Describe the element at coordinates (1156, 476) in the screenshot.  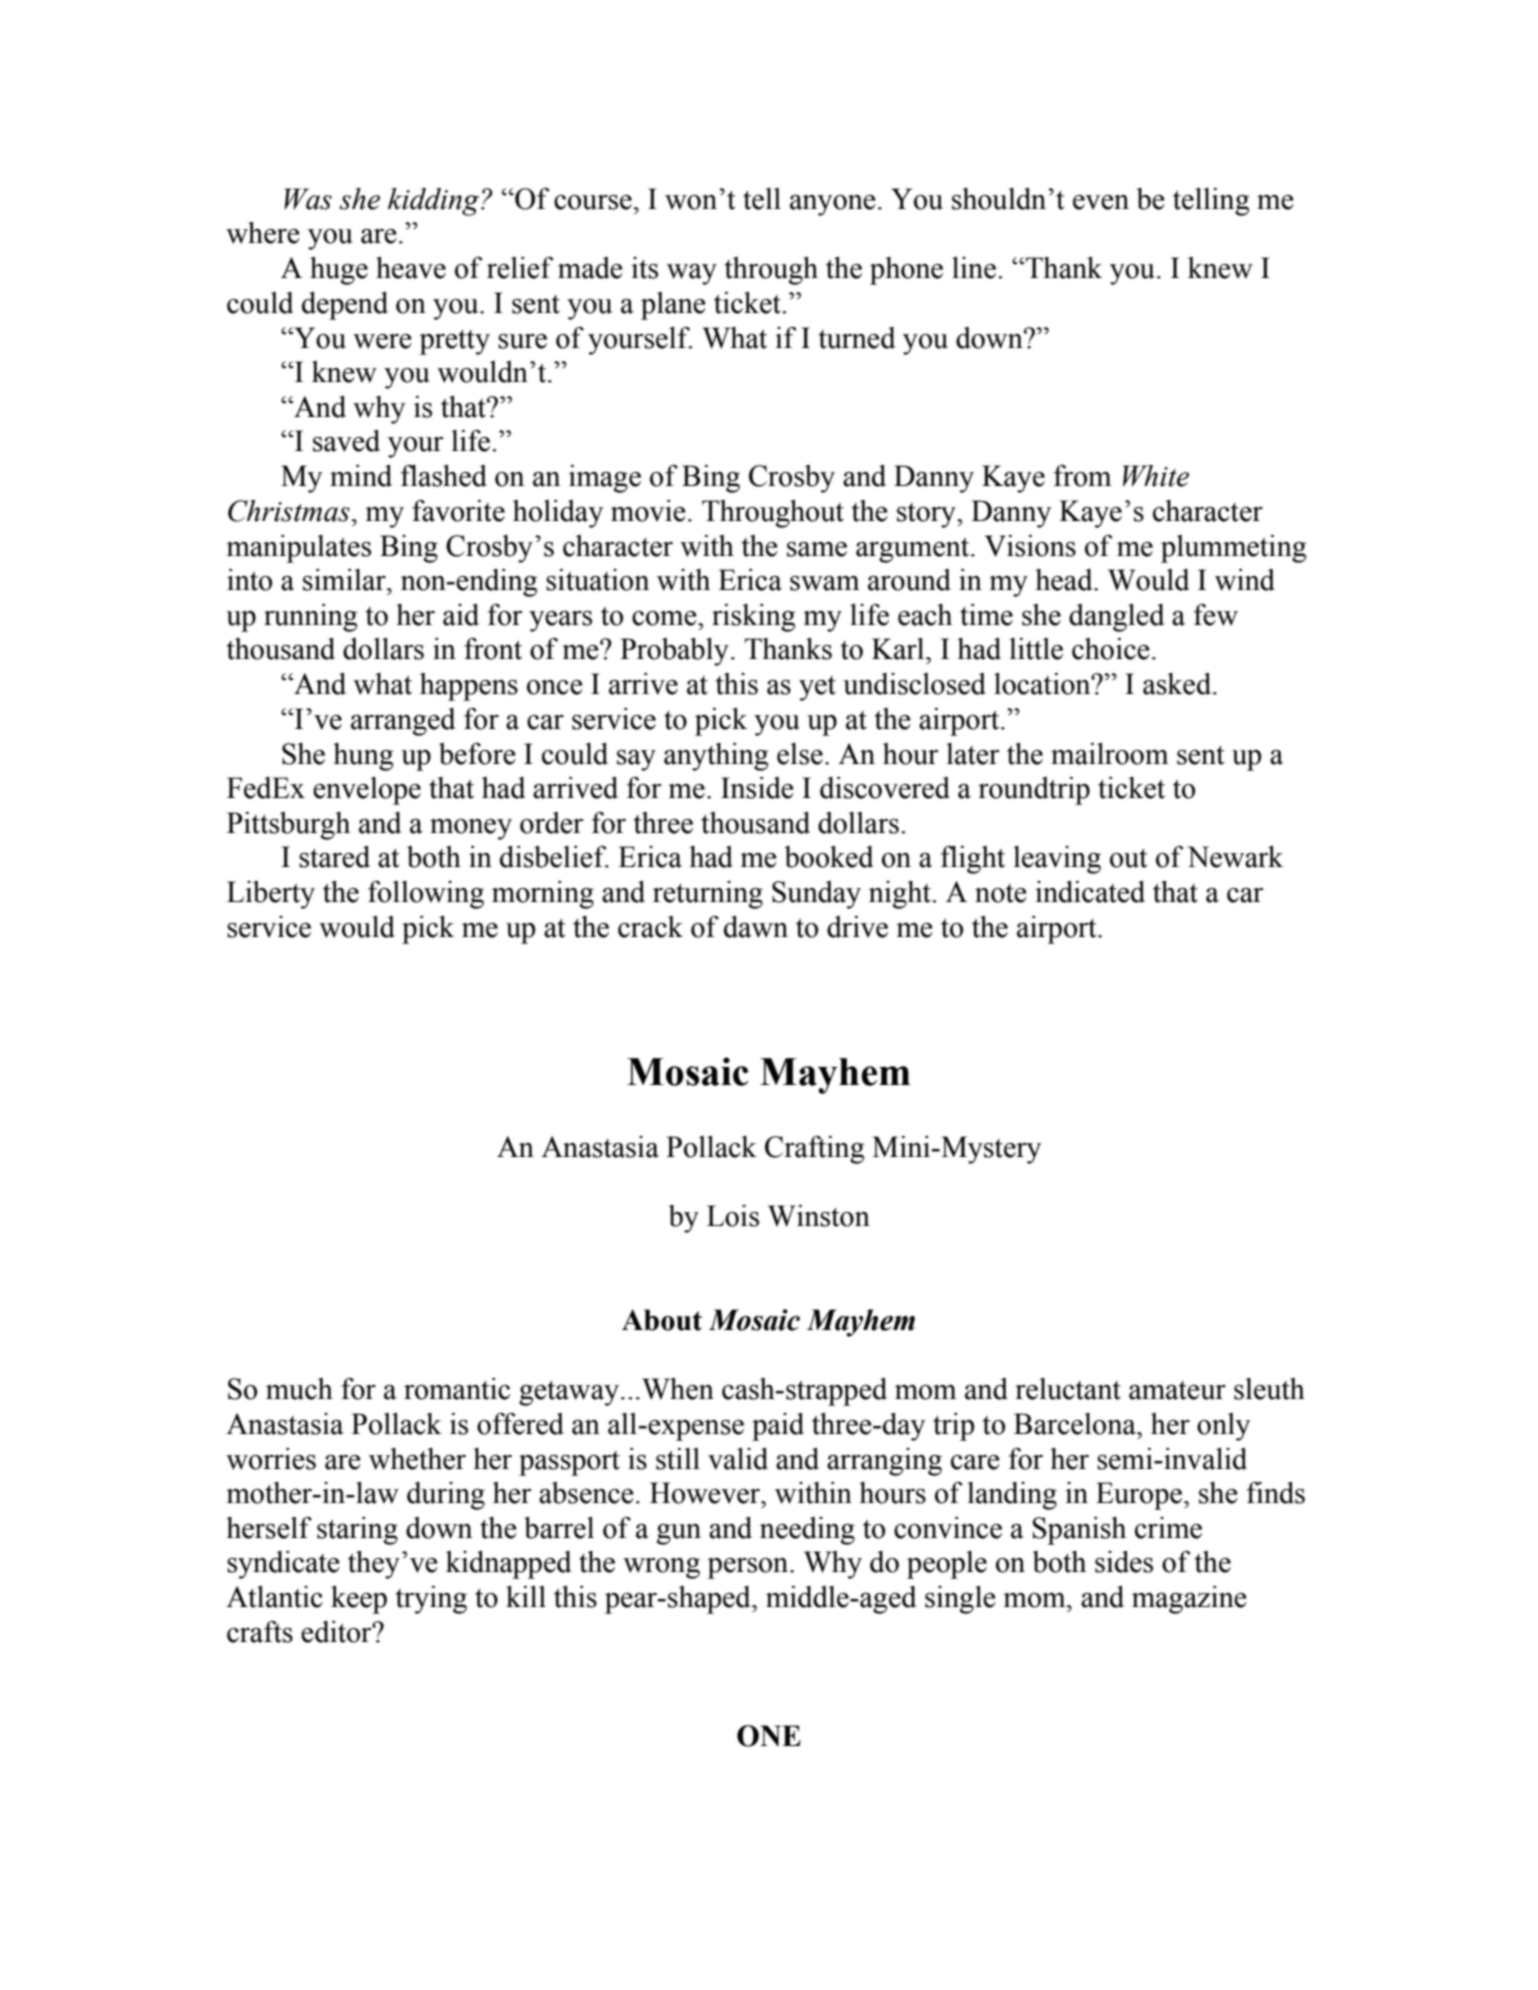
I see `White` at that location.
